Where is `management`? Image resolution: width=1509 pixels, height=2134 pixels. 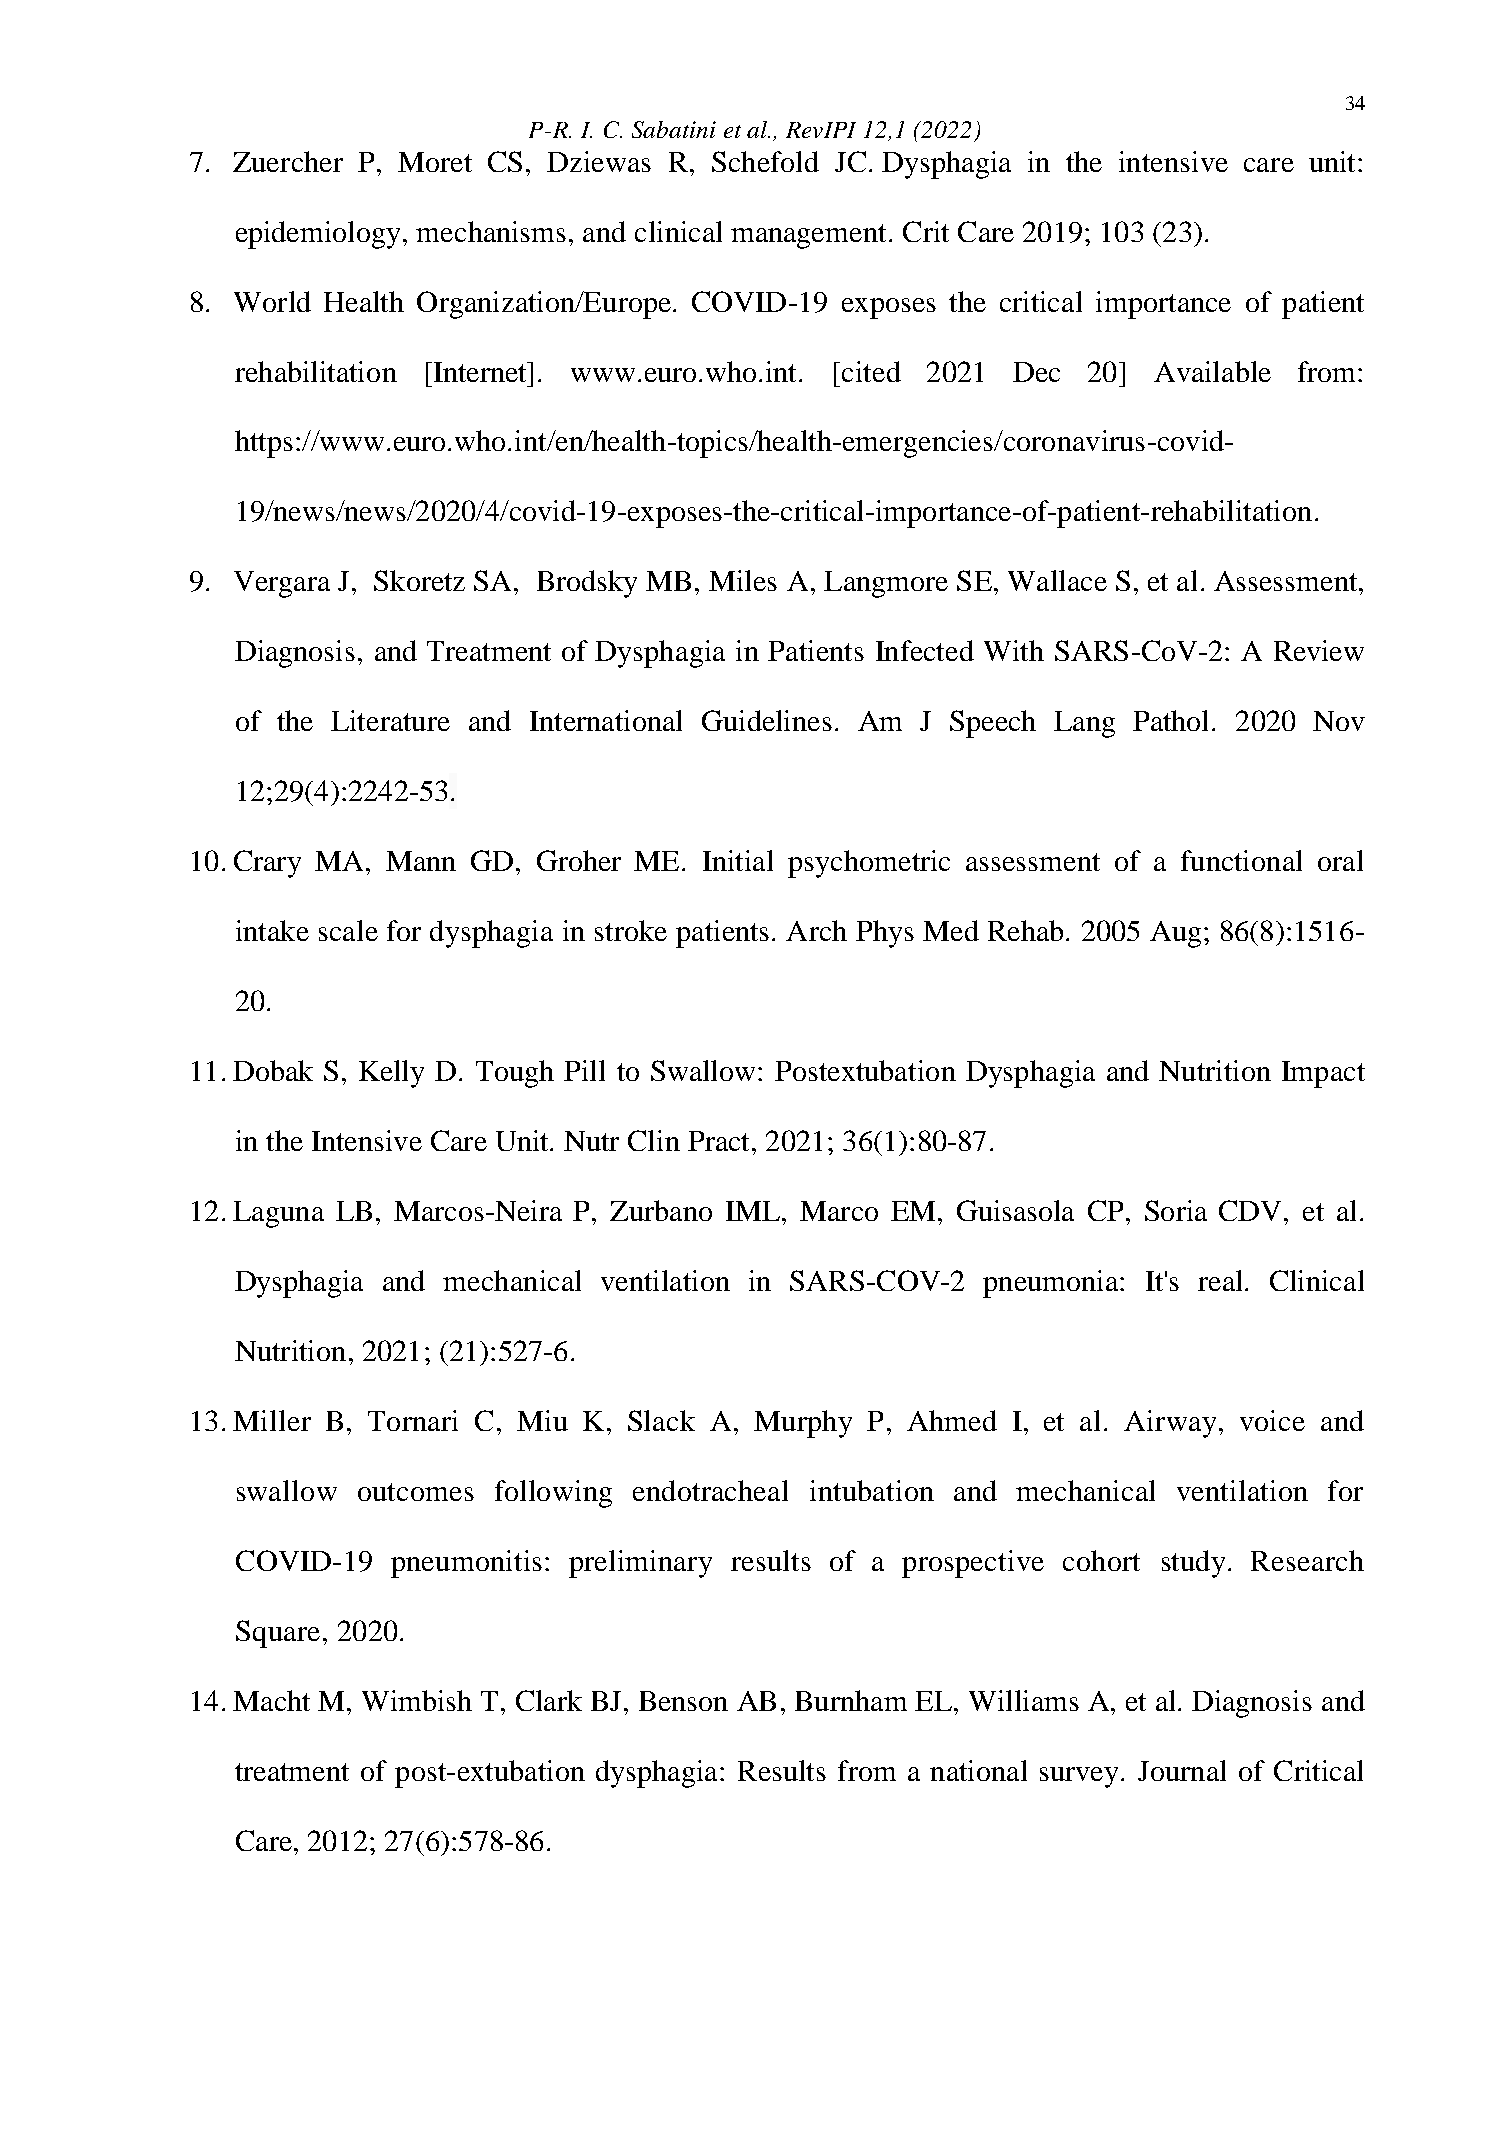
management is located at coordinates (808, 236).
